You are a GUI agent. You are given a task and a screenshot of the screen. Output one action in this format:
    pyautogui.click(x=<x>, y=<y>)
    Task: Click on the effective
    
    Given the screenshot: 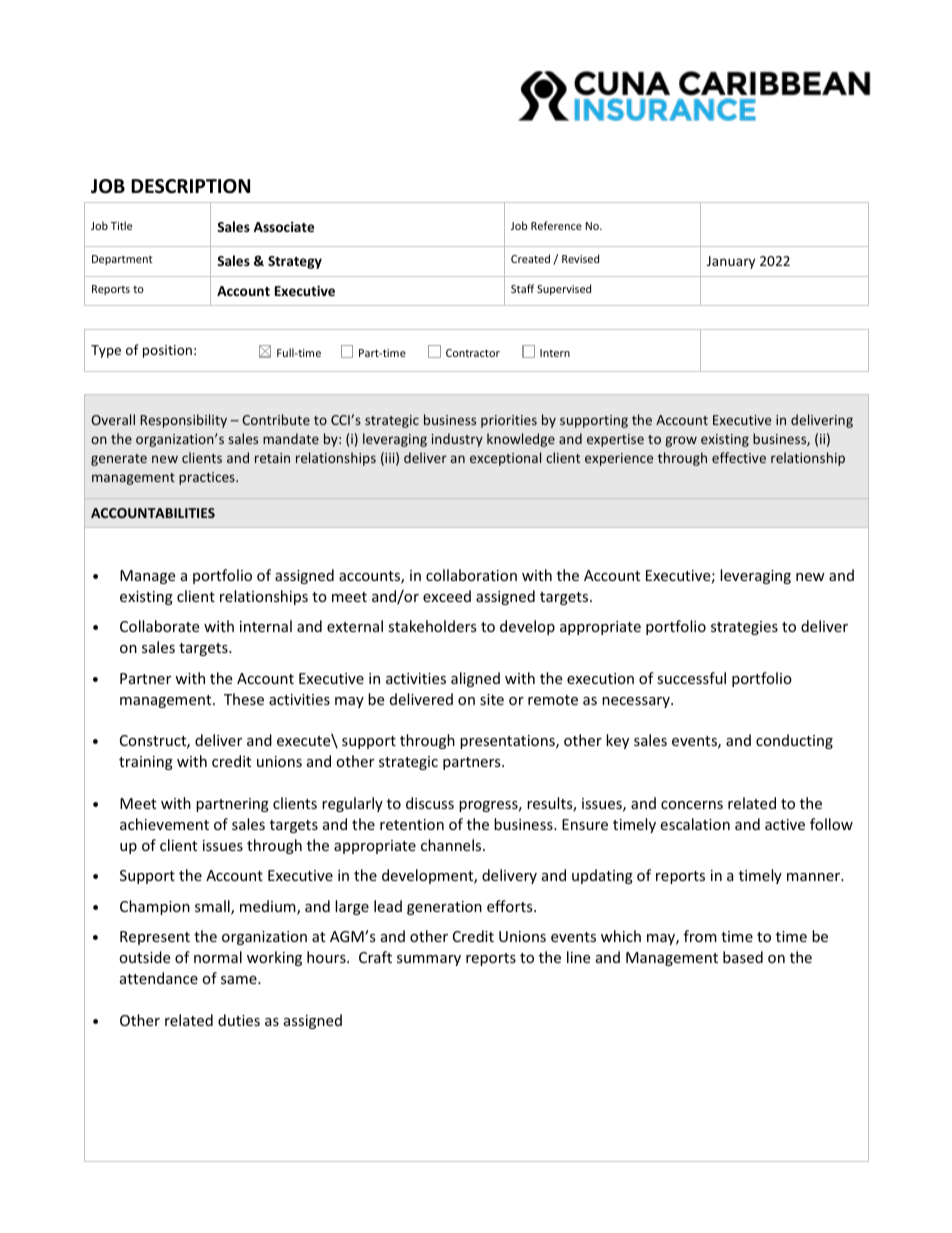 What is the action you would take?
    pyautogui.click(x=739, y=457)
